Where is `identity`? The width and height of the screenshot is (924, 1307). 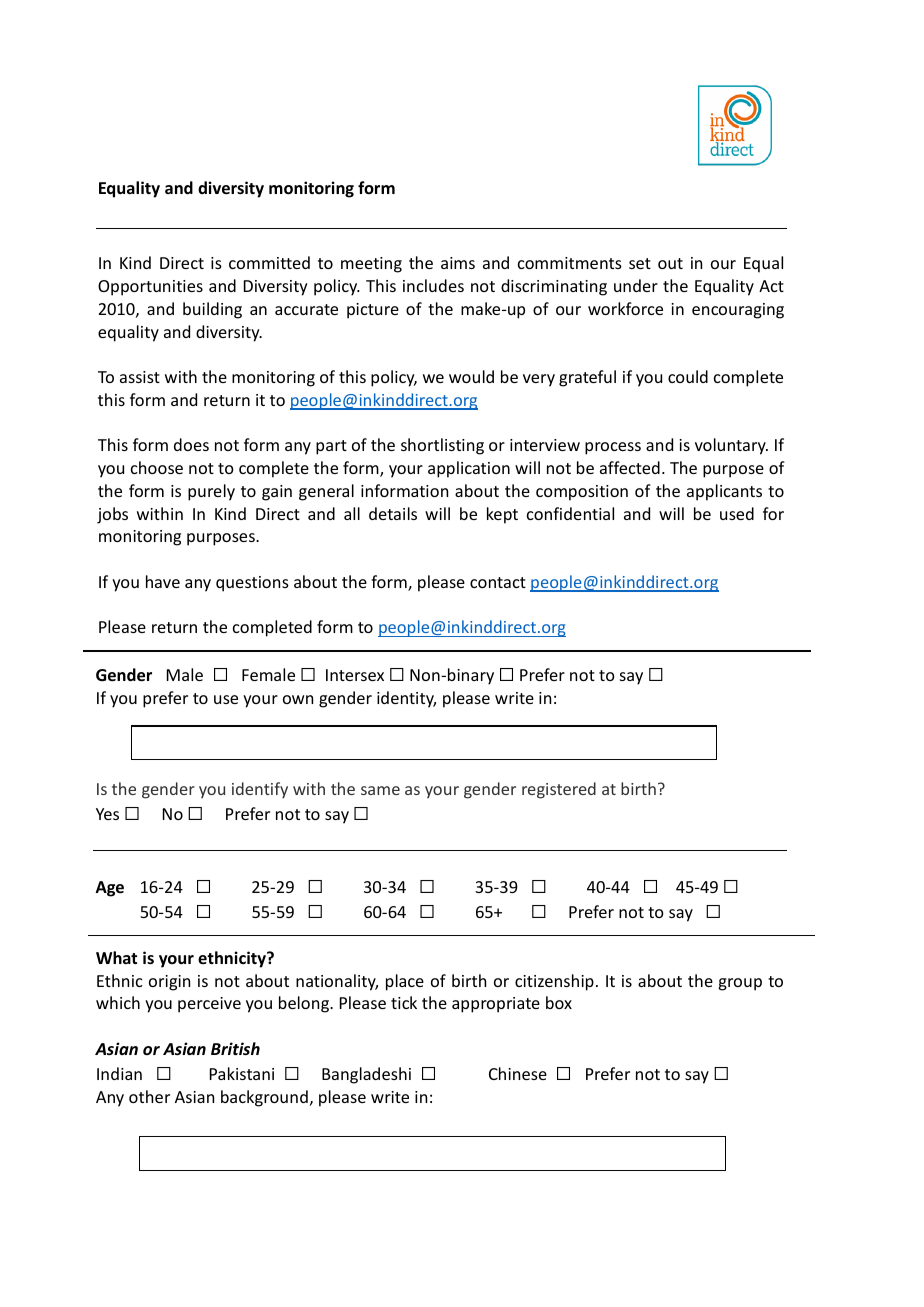 identity is located at coordinates (406, 699).
